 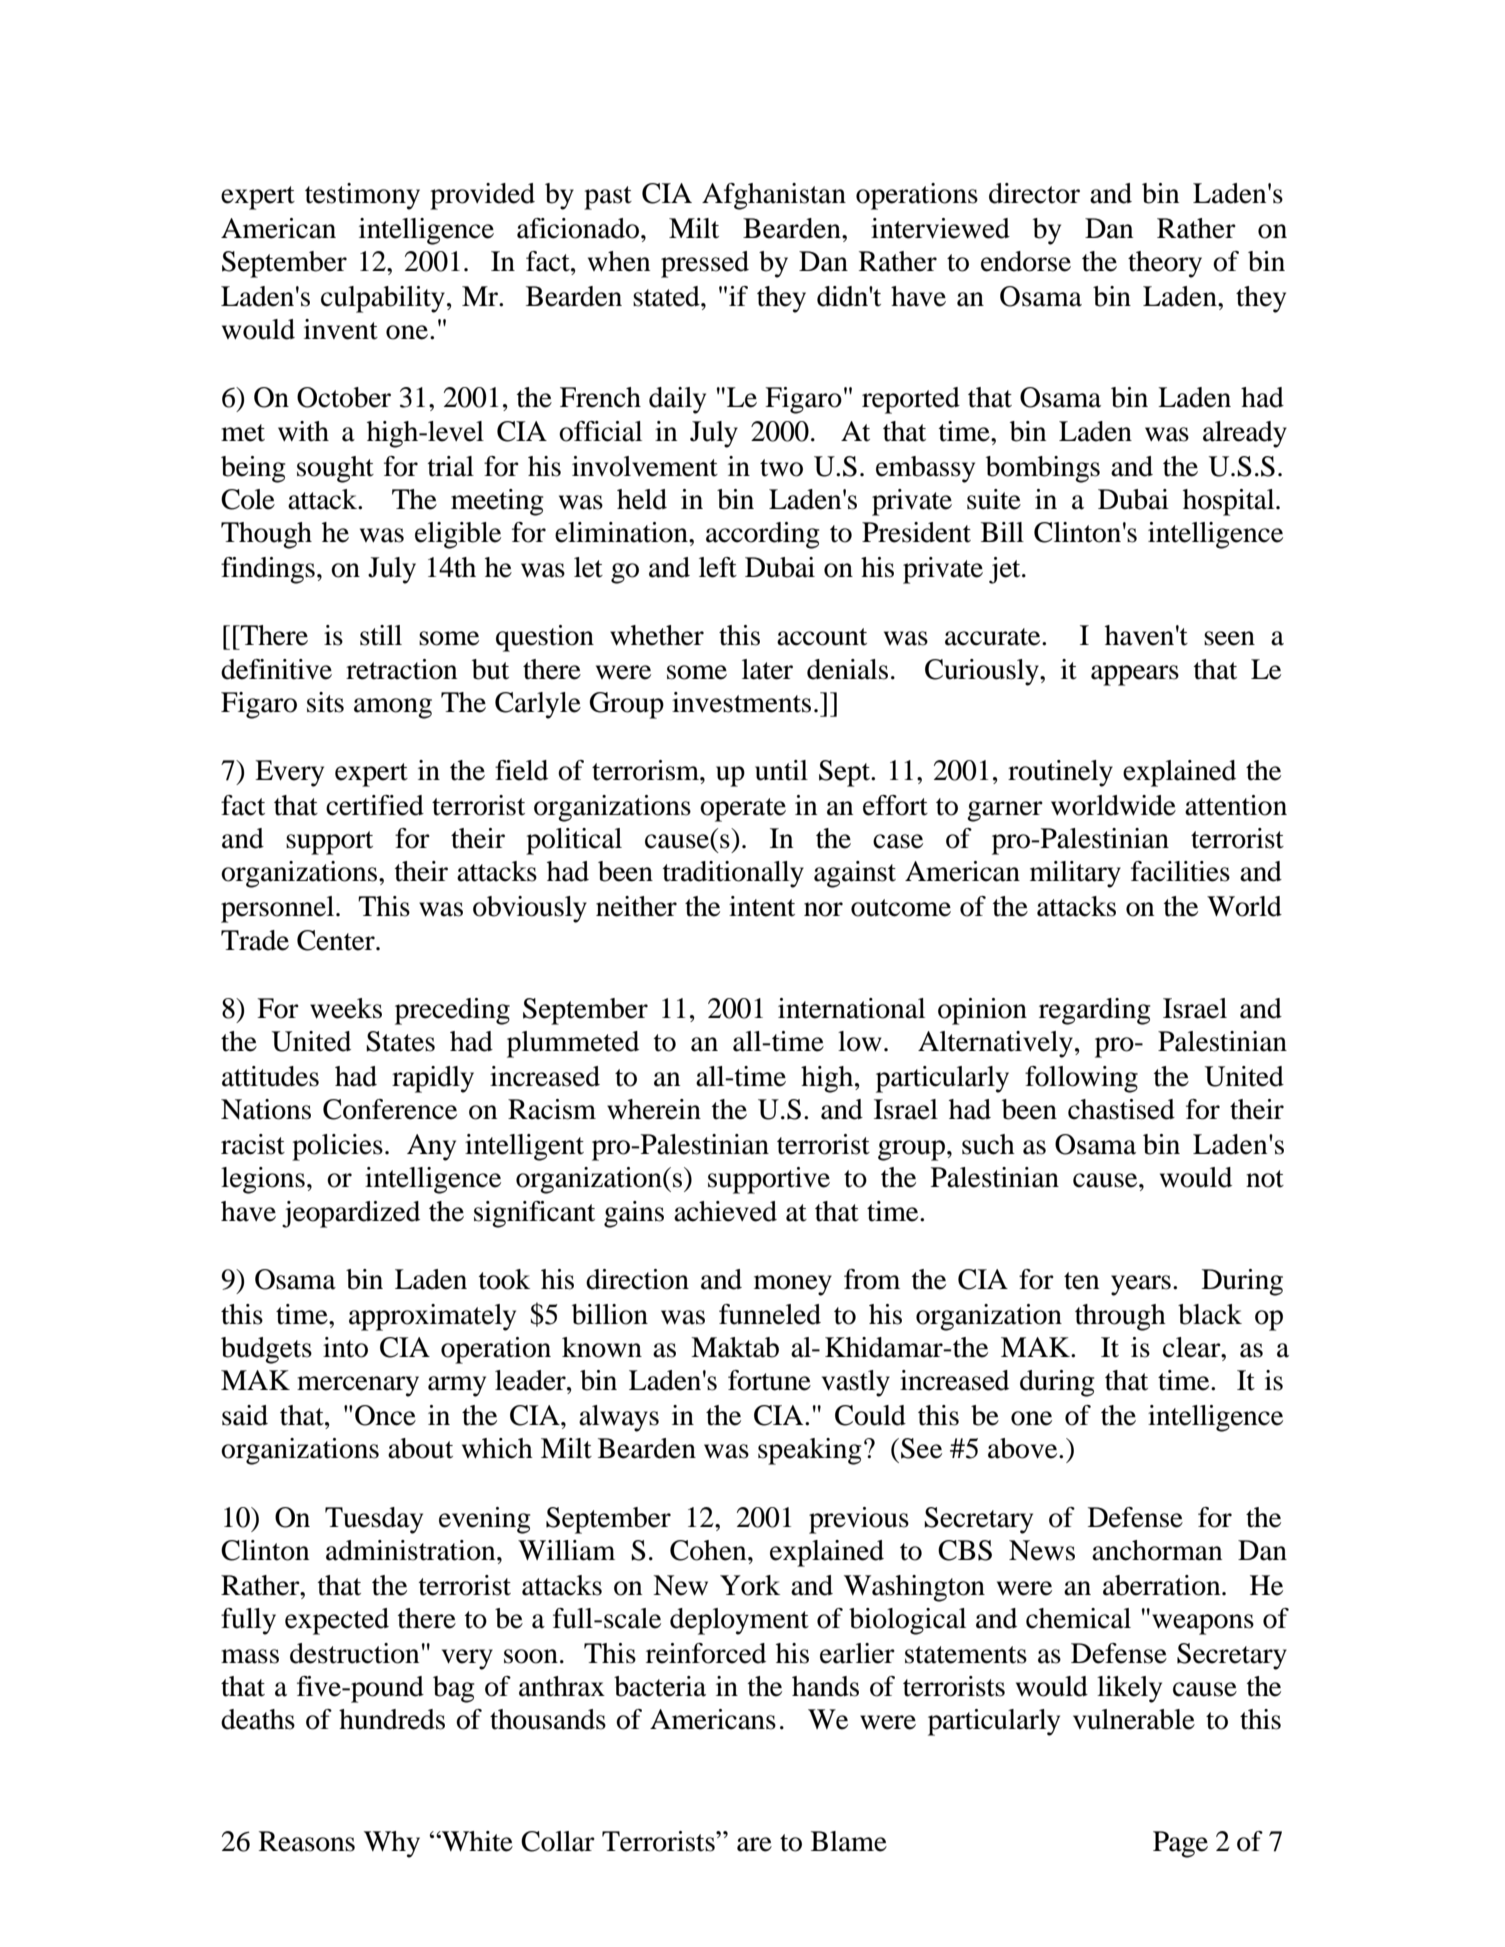 I want to click on Page, so click(x=1180, y=1844).
